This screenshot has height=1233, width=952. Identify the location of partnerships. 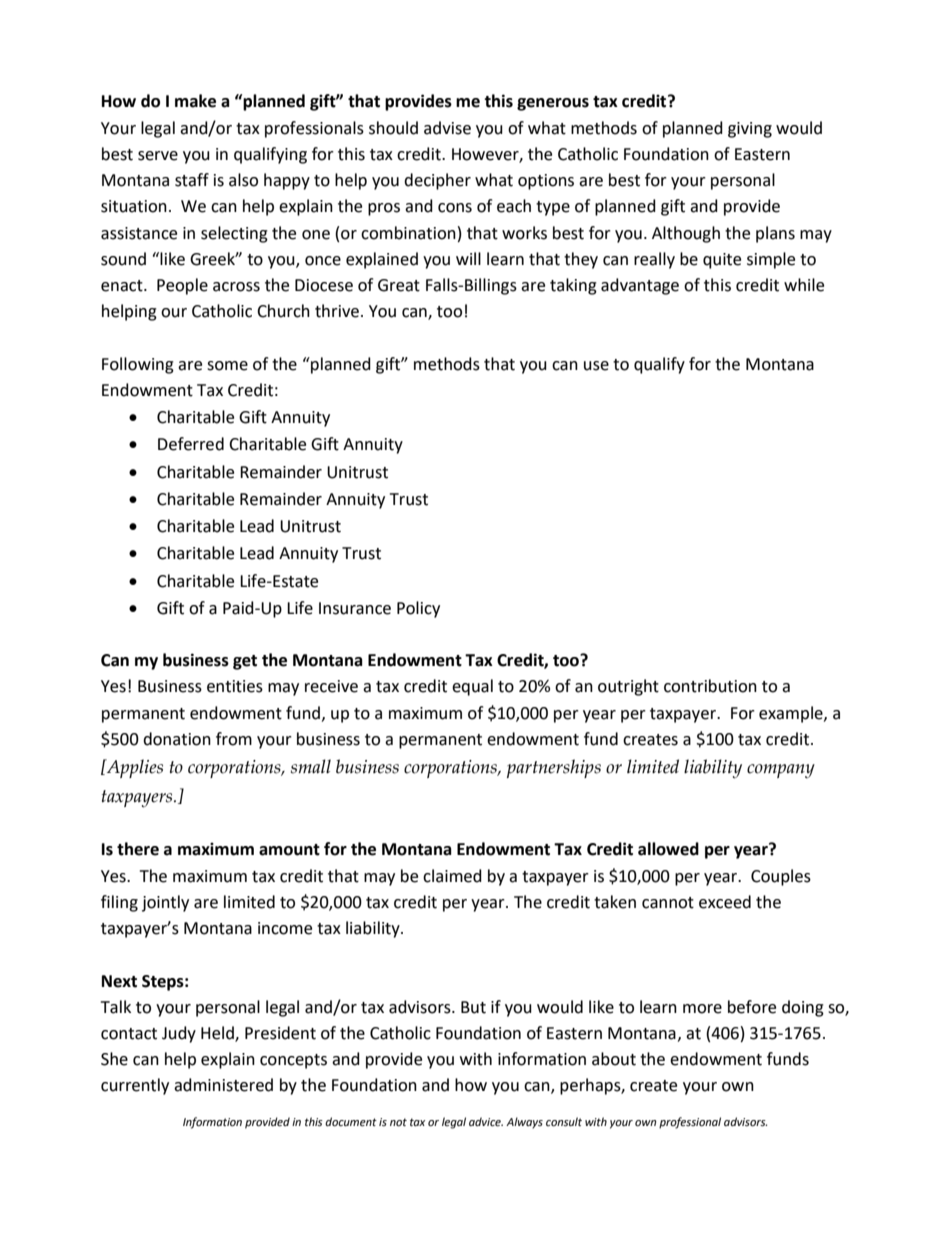
(554, 768).
